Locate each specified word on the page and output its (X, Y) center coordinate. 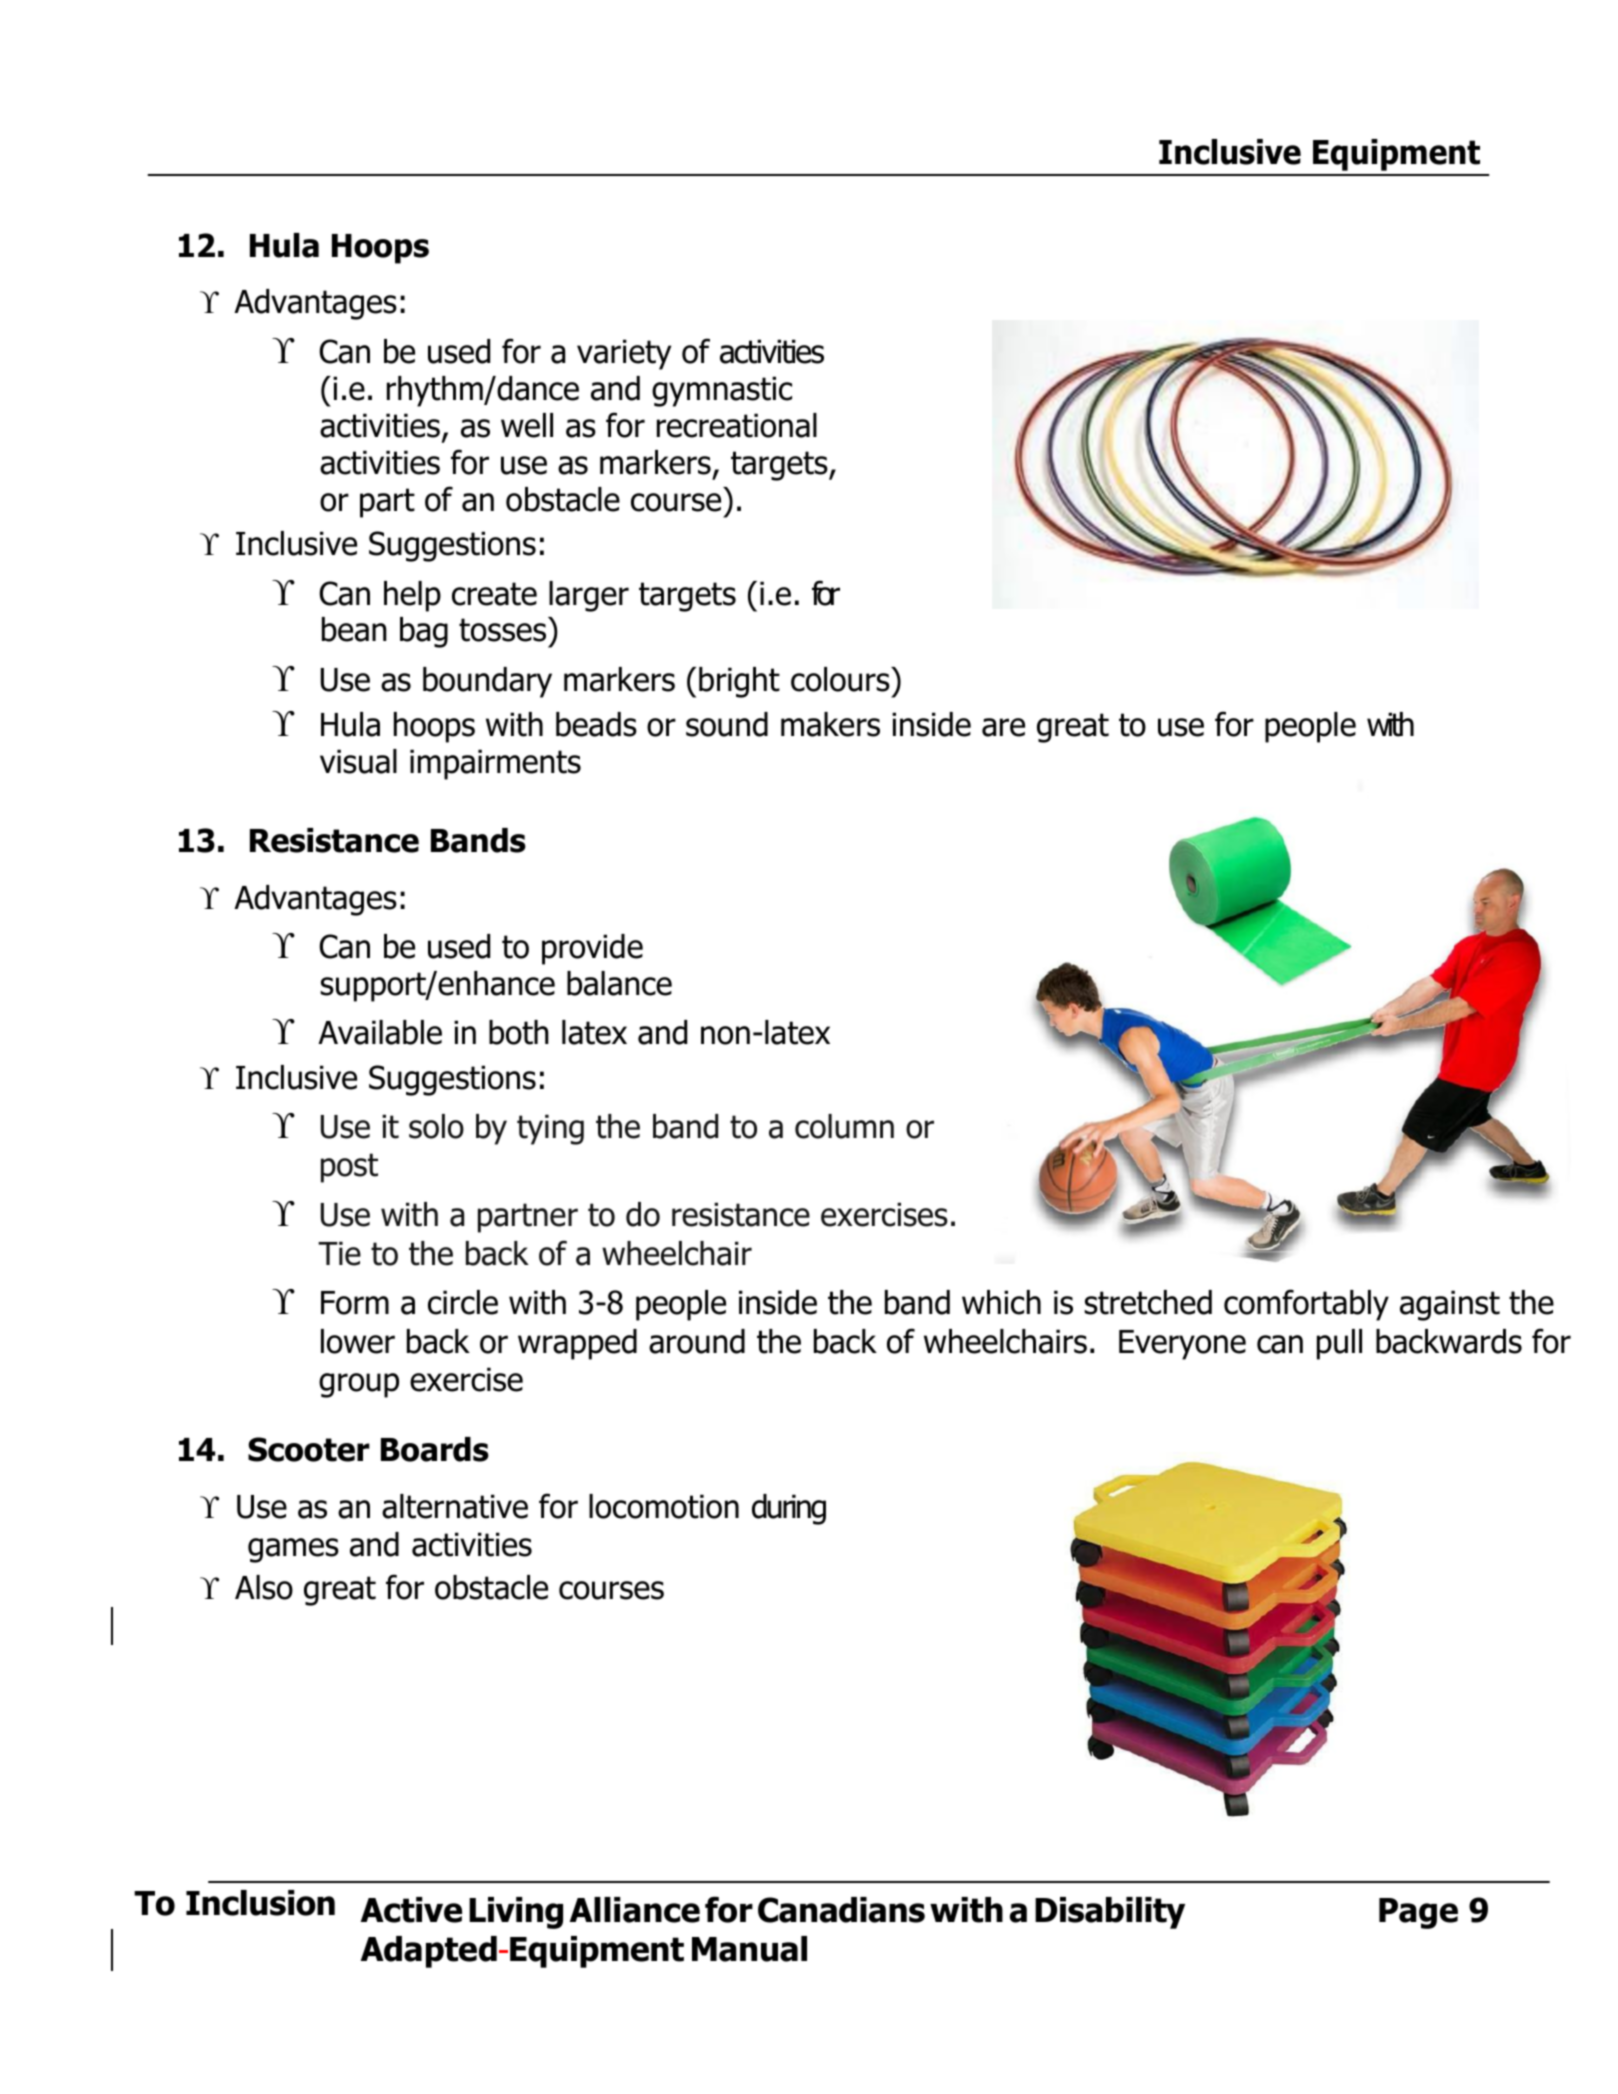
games (293, 1550)
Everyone (1182, 1345)
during (789, 1509)
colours (841, 679)
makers (830, 724)
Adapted (429, 1952)
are (1003, 727)
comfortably (1306, 1305)
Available (380, 1032)
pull (1339, 1344)
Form (355, 1303)
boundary (487, 682)
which (1001, 1302)
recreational (737, 425)
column (844, 1126)
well (527, 425)
